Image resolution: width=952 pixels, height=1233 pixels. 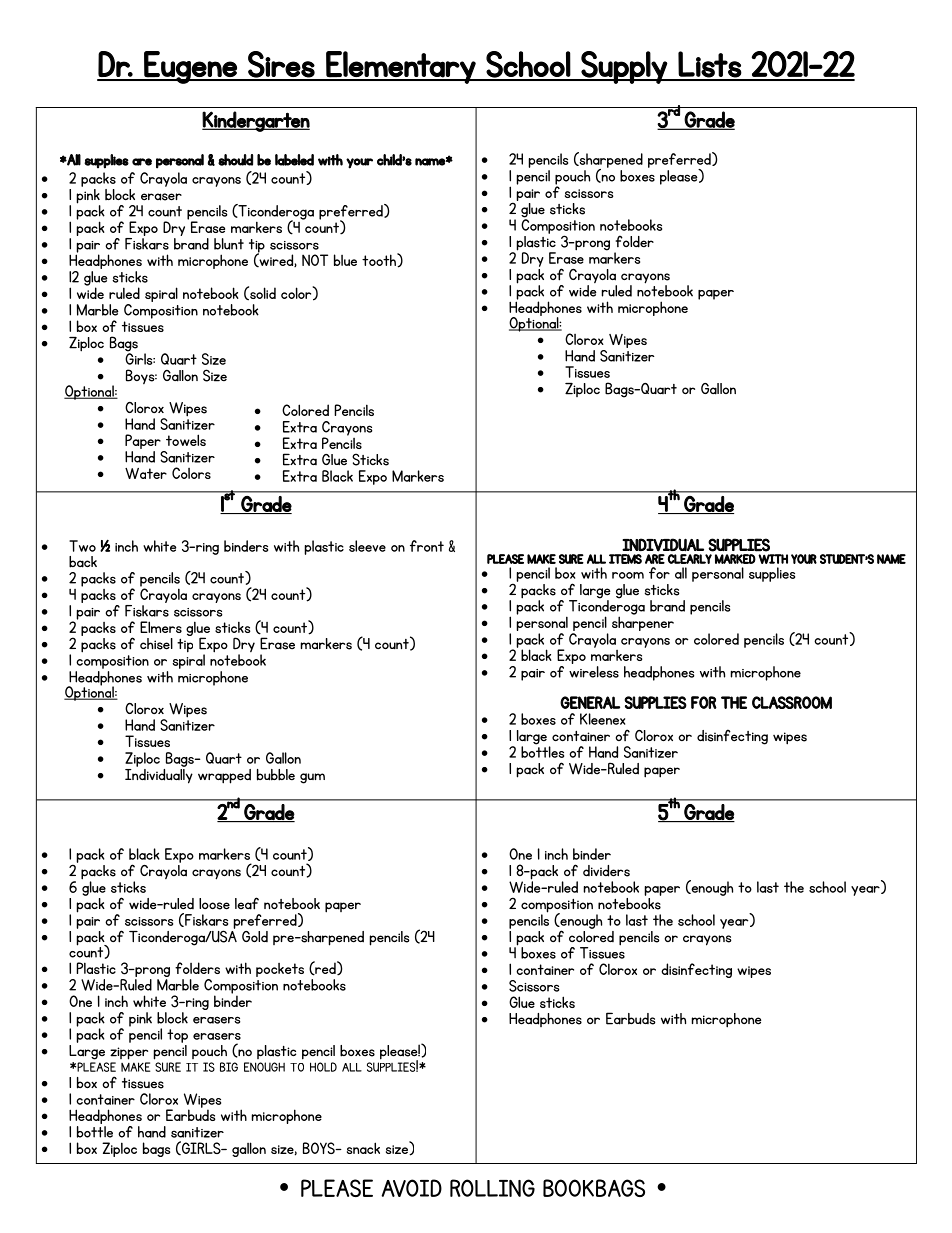 What do you see at coordinates (625, 559) in the image?
I see `ITEMS` at bounding box center [625, 559].
